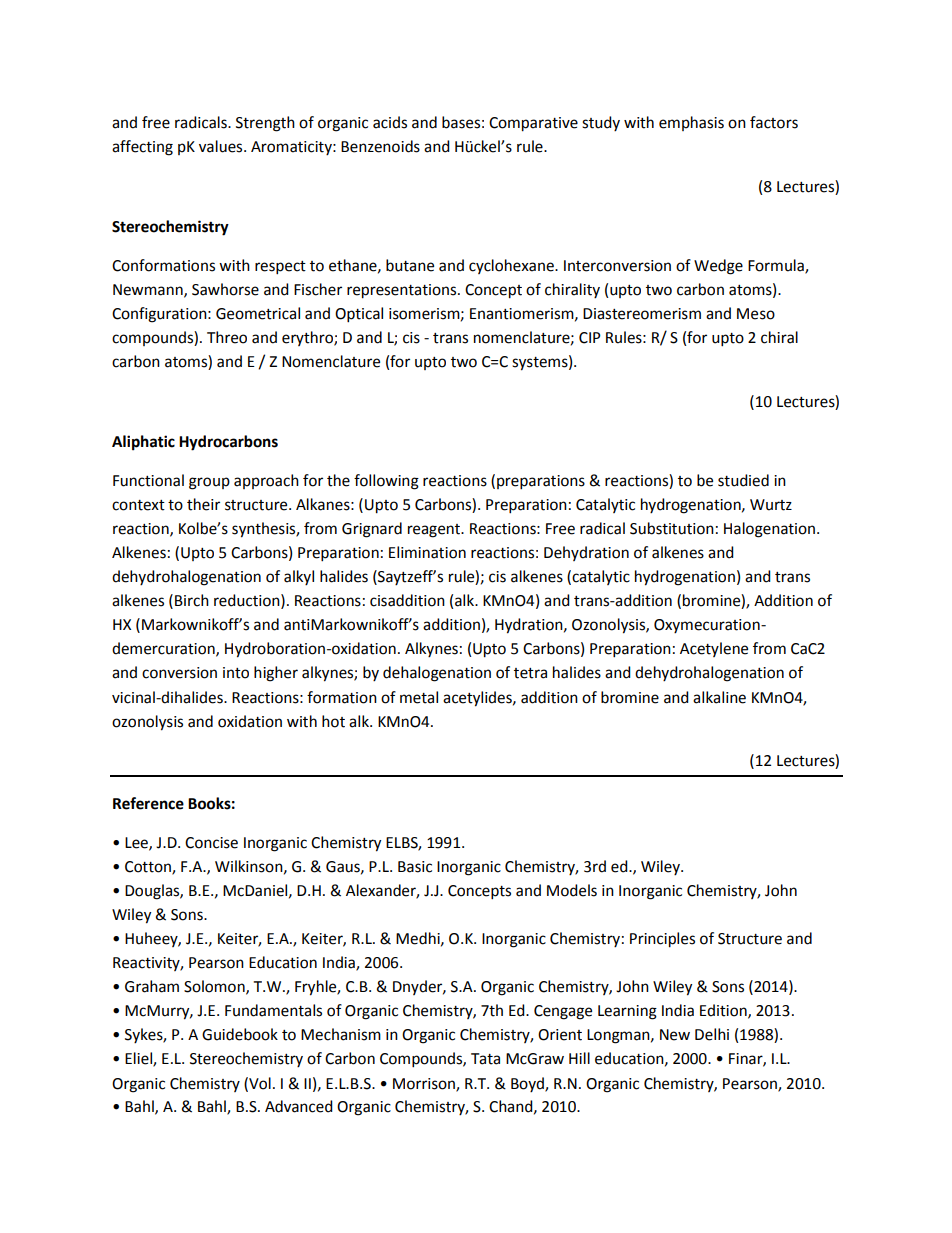 The image size is (952, 1233). What do you see at coordinates (743, 480) in the screenshot?
I see `studied` at bounding box center [743, 480].
